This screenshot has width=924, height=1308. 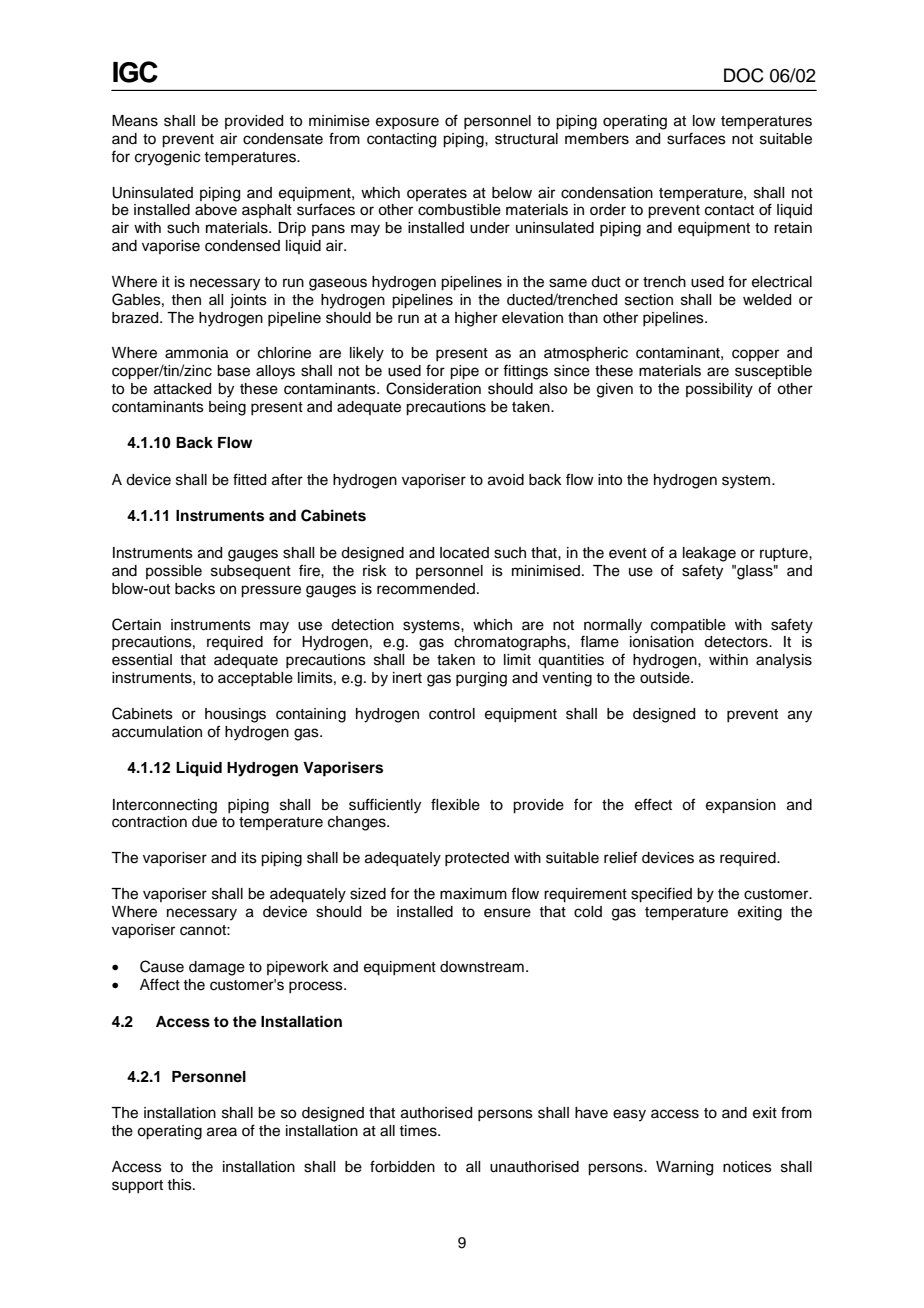 I want to click on flexible, so click(x=455, y=804).
